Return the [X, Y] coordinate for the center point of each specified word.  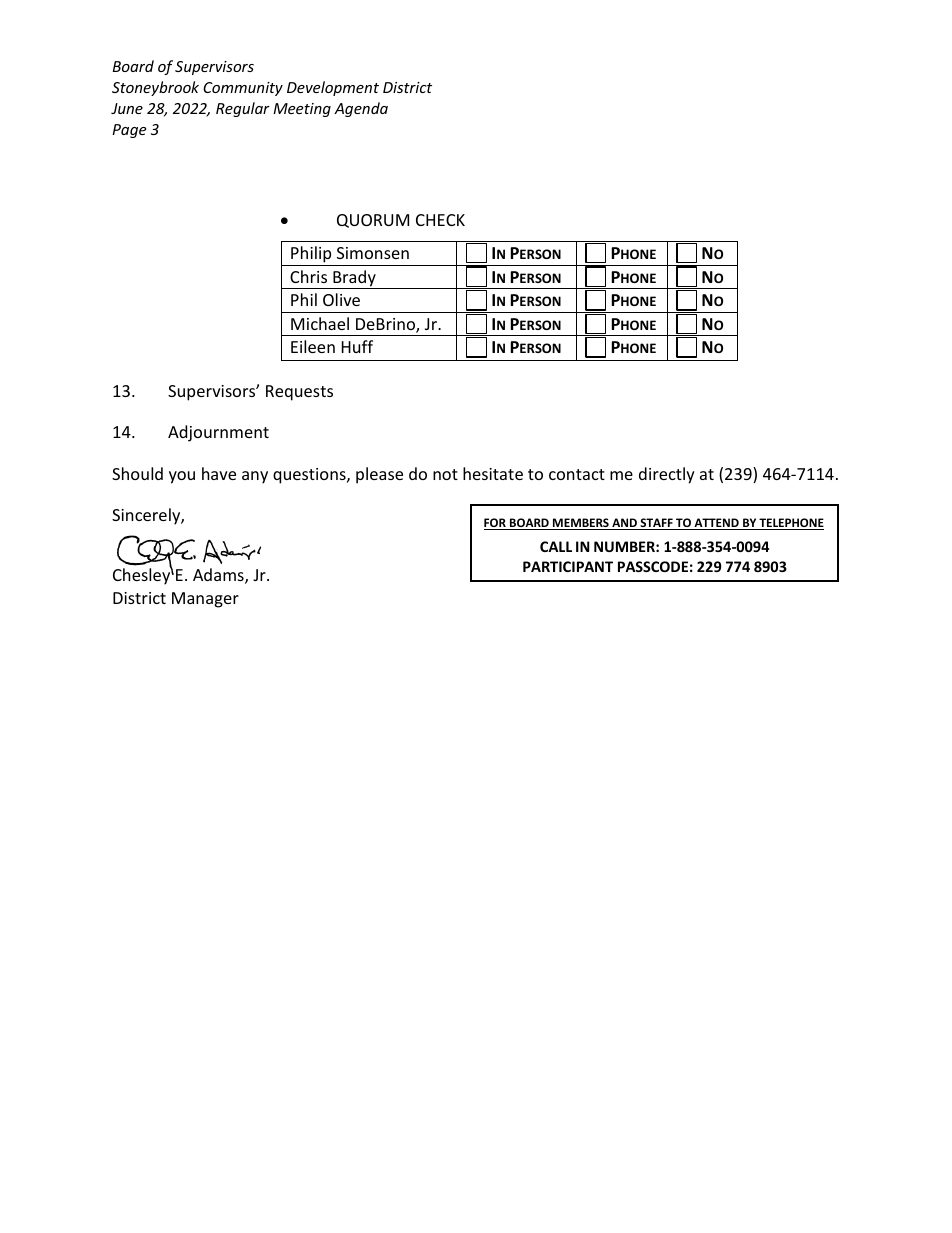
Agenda [361, 109]
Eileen [313, 346]
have [219, 473]
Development [333, 88]
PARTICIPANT [568, 566]
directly [667, 475]
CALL [556, 546]
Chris [308, 276]
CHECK [440, 220]
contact [577, 474]
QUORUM [373, 221]
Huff [357, 346]
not [445, 474]
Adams [219, 576]
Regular [243, 109]
